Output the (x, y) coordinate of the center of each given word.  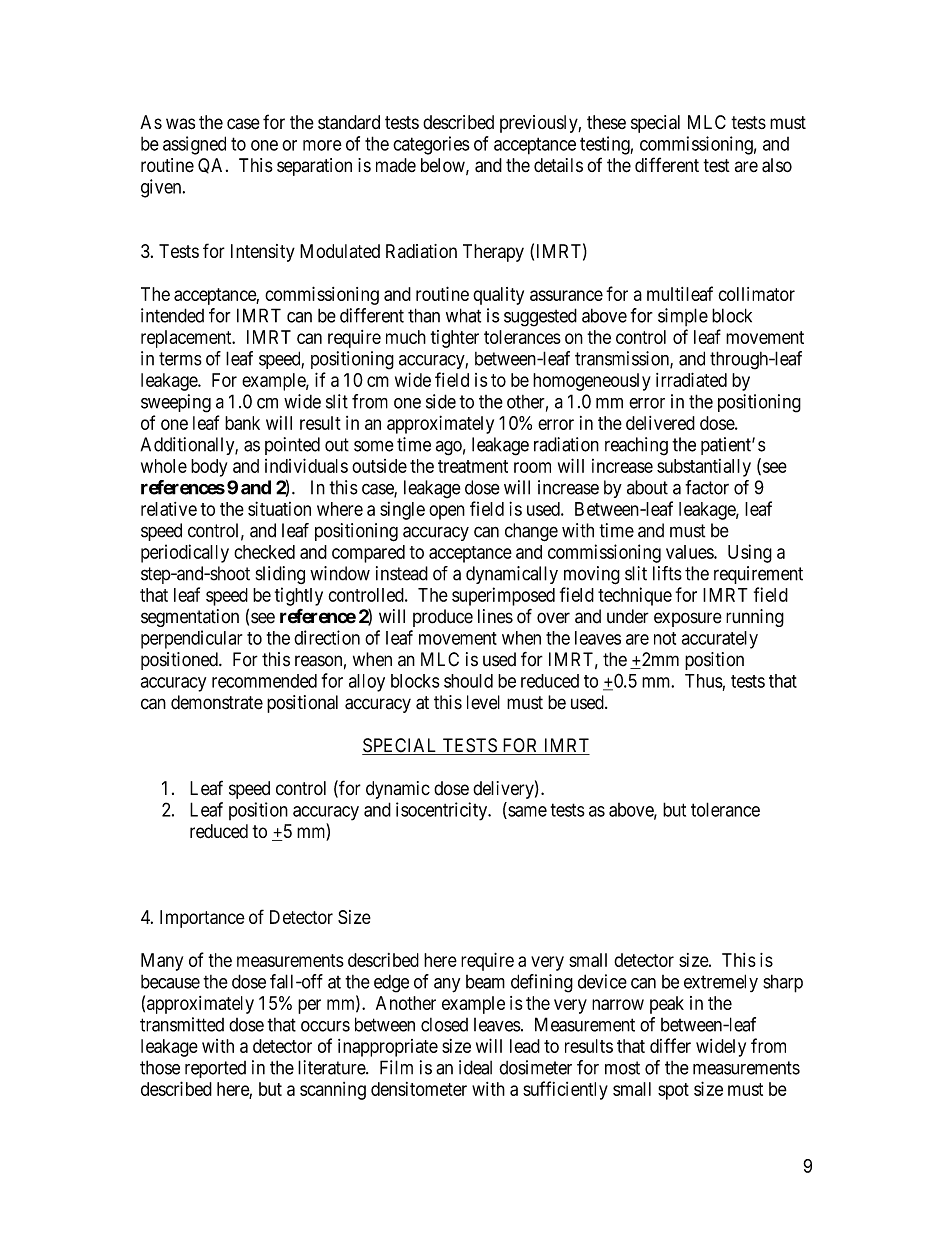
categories (431, 145)
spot (673, 1091)
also (777, 165)
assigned (194, 145)
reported (215, 1069)
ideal (475, 1067)
